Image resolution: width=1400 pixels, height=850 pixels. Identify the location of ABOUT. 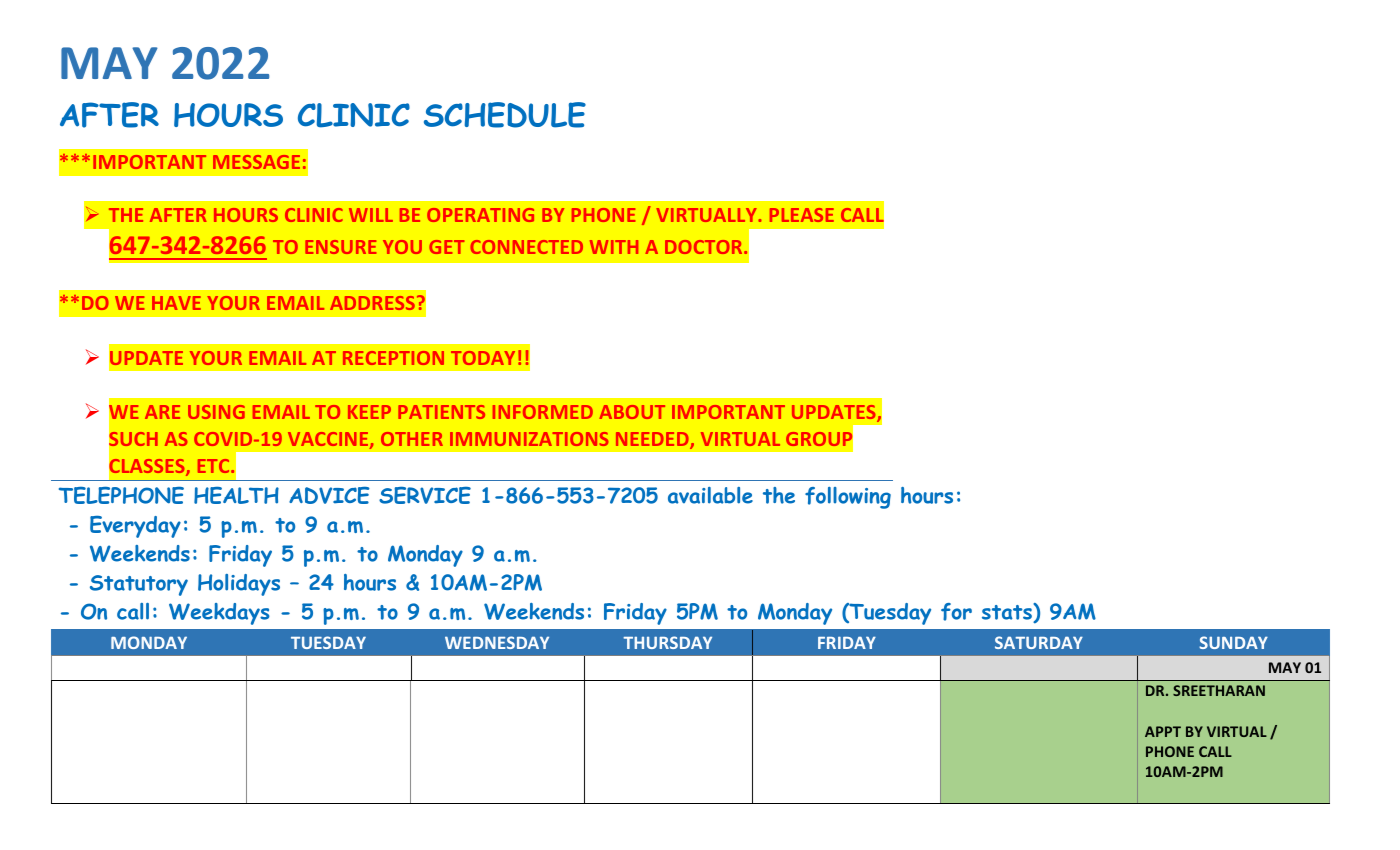
(632, 412).
